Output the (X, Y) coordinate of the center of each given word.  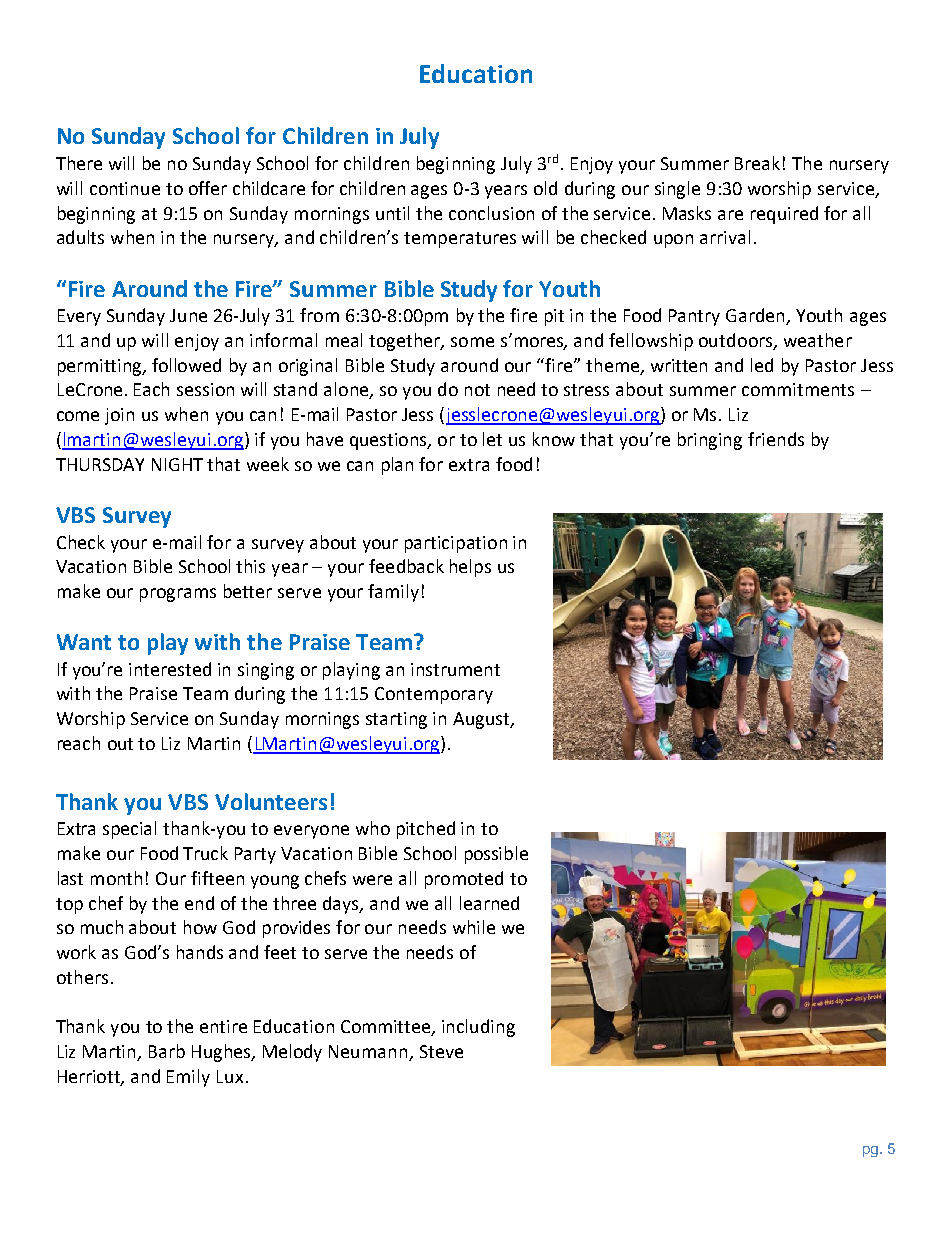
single (677, 190)
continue (125, 188)
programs (178, 595)
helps (470, 568)
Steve (441, 1051)
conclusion (491, 213)
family (393, 593)
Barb (167, 1051)
